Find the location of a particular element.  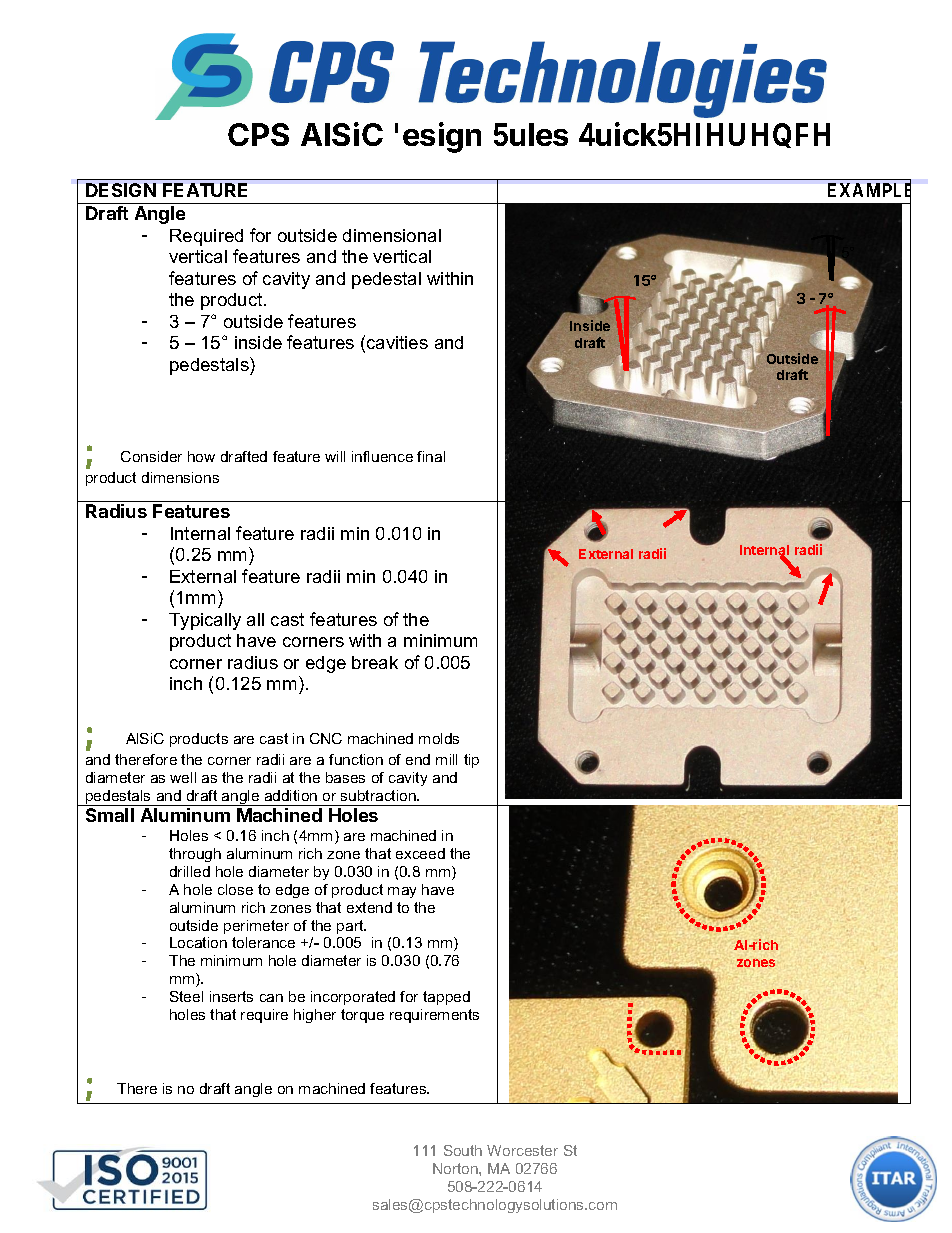

dimensional is located at coordinates (392, 235).
